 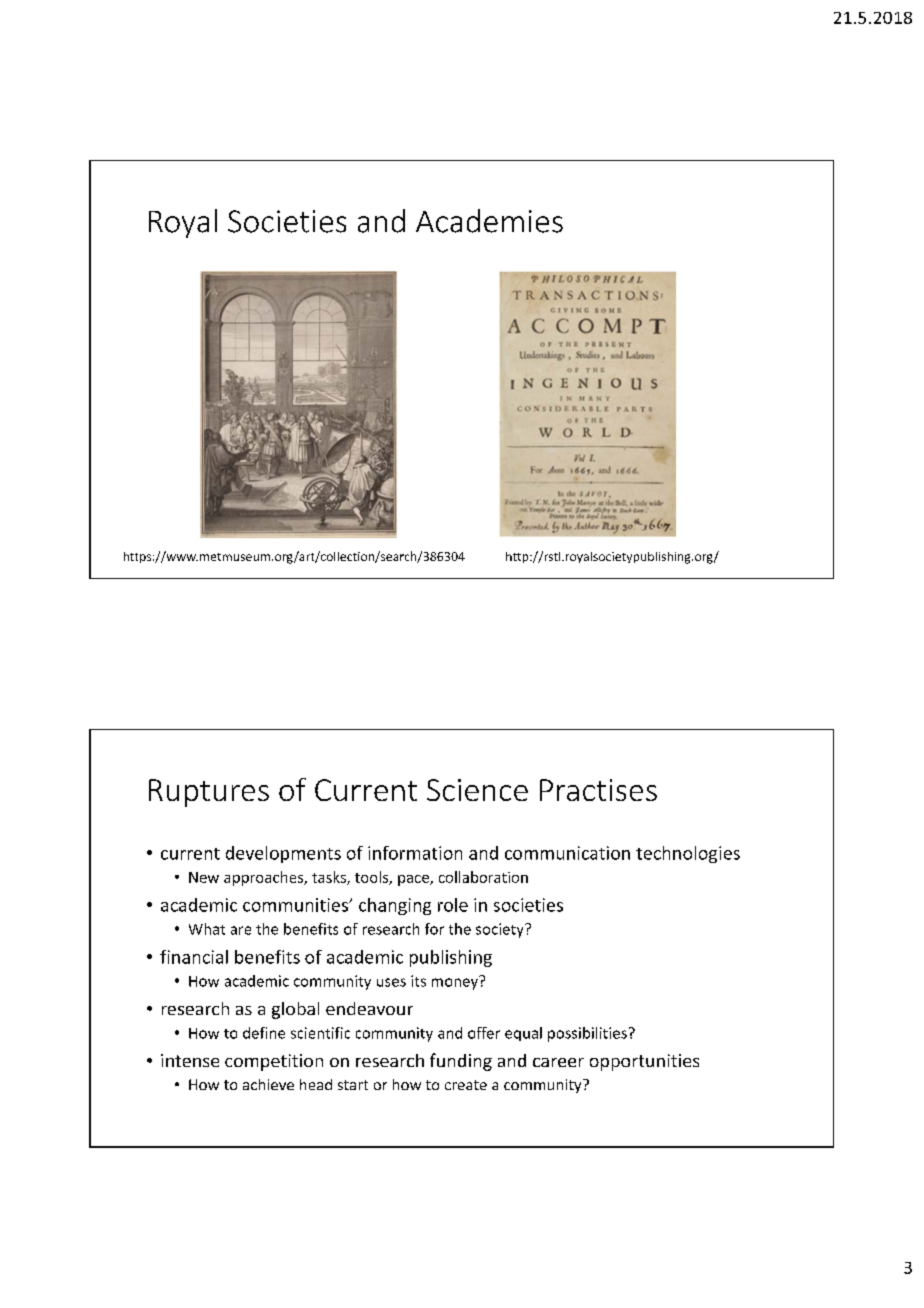 What do you see at coordinates (296, 905) in the screenshot?
I see `communities` at bounding box center [296, 905].
